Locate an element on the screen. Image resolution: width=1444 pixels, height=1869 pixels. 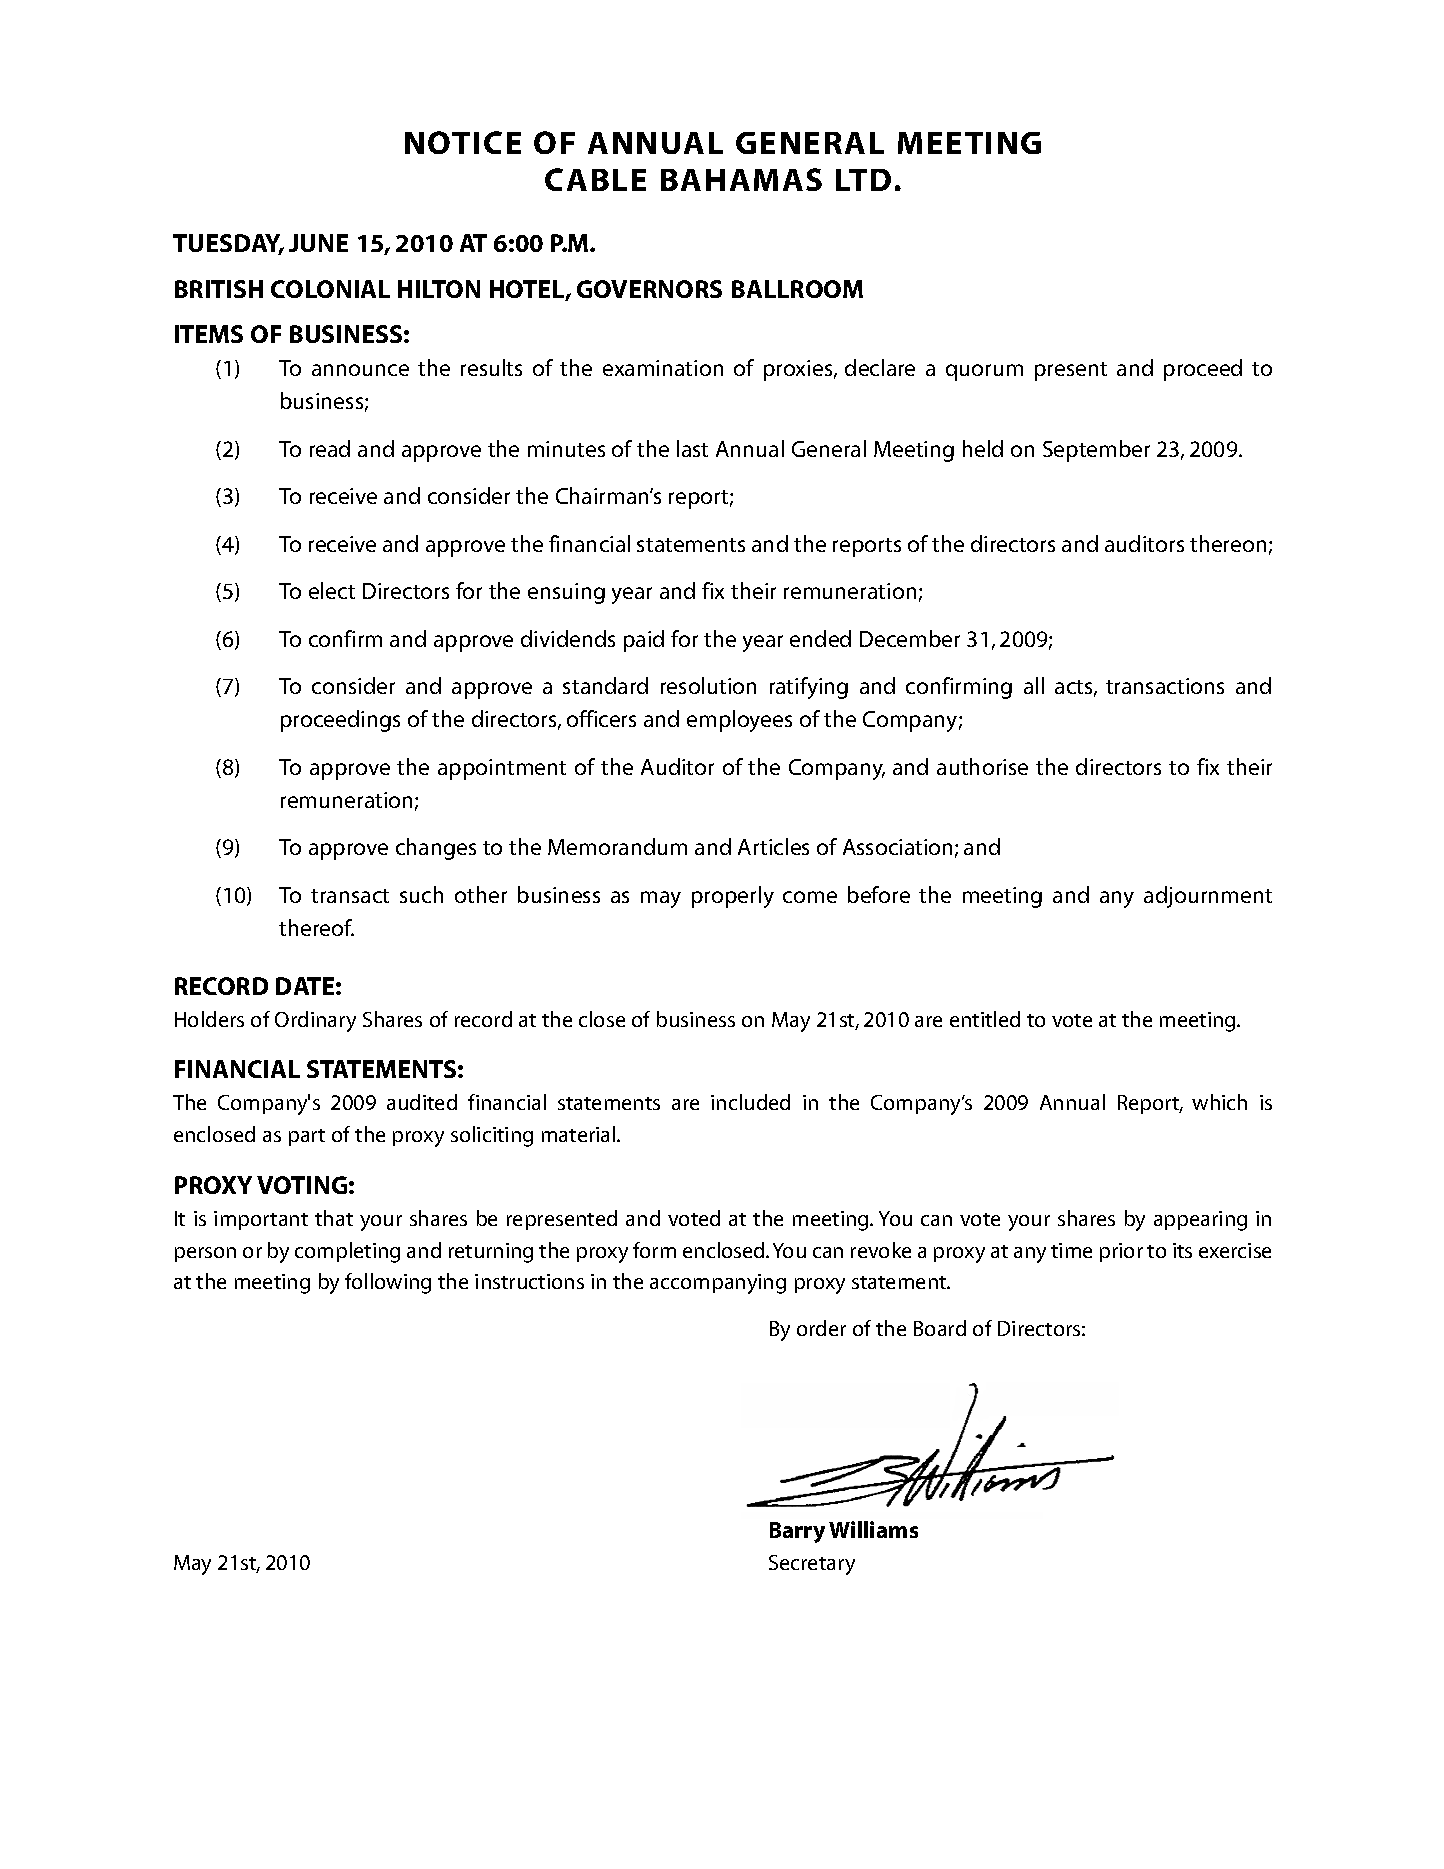
following is located at coordinates (388, 1283).
